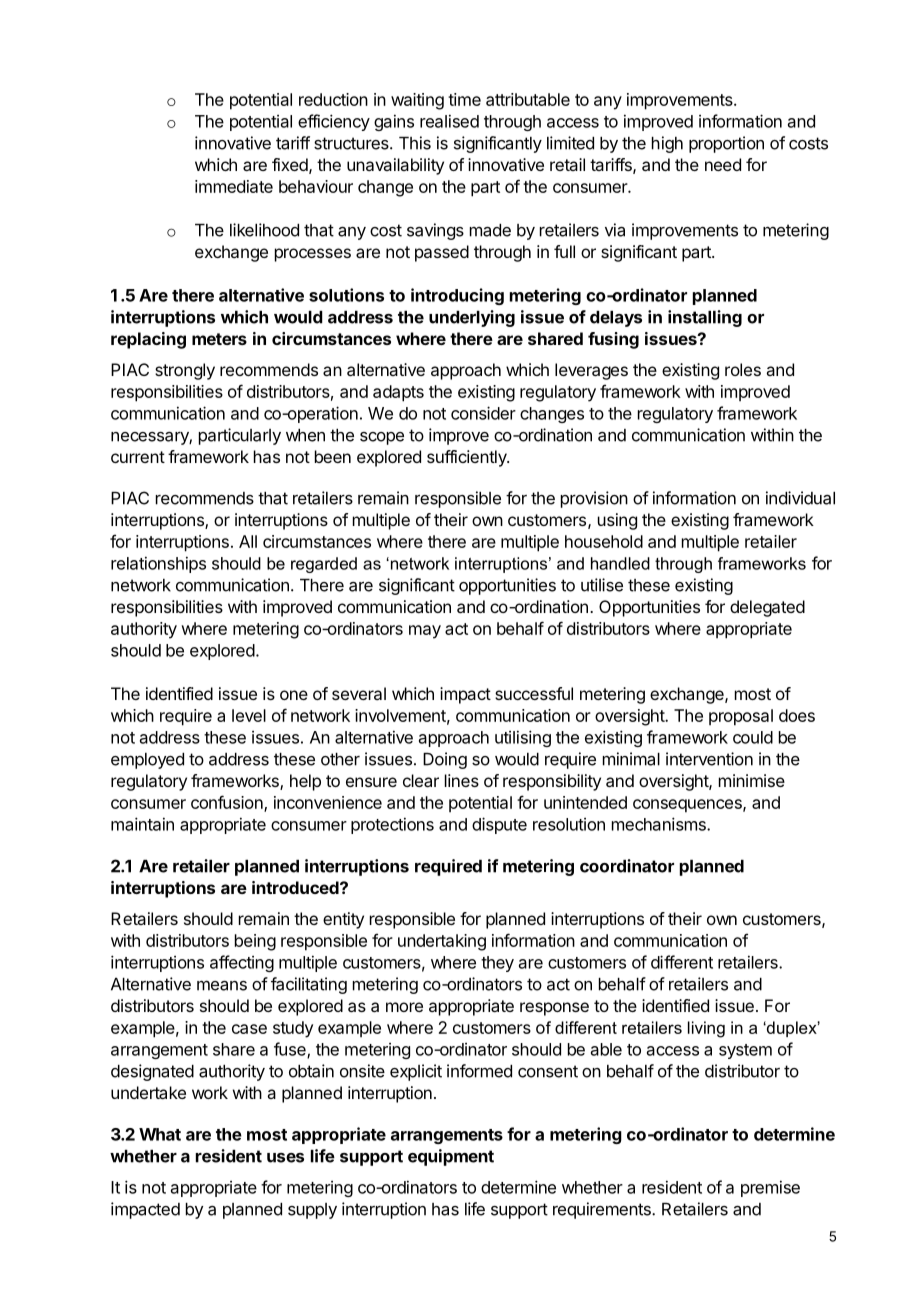 Image resolution: width=924 pixels, height=1308 pixels. Describe the element at coordinates (234, 186) in the image. I see `immediate` at that location.
